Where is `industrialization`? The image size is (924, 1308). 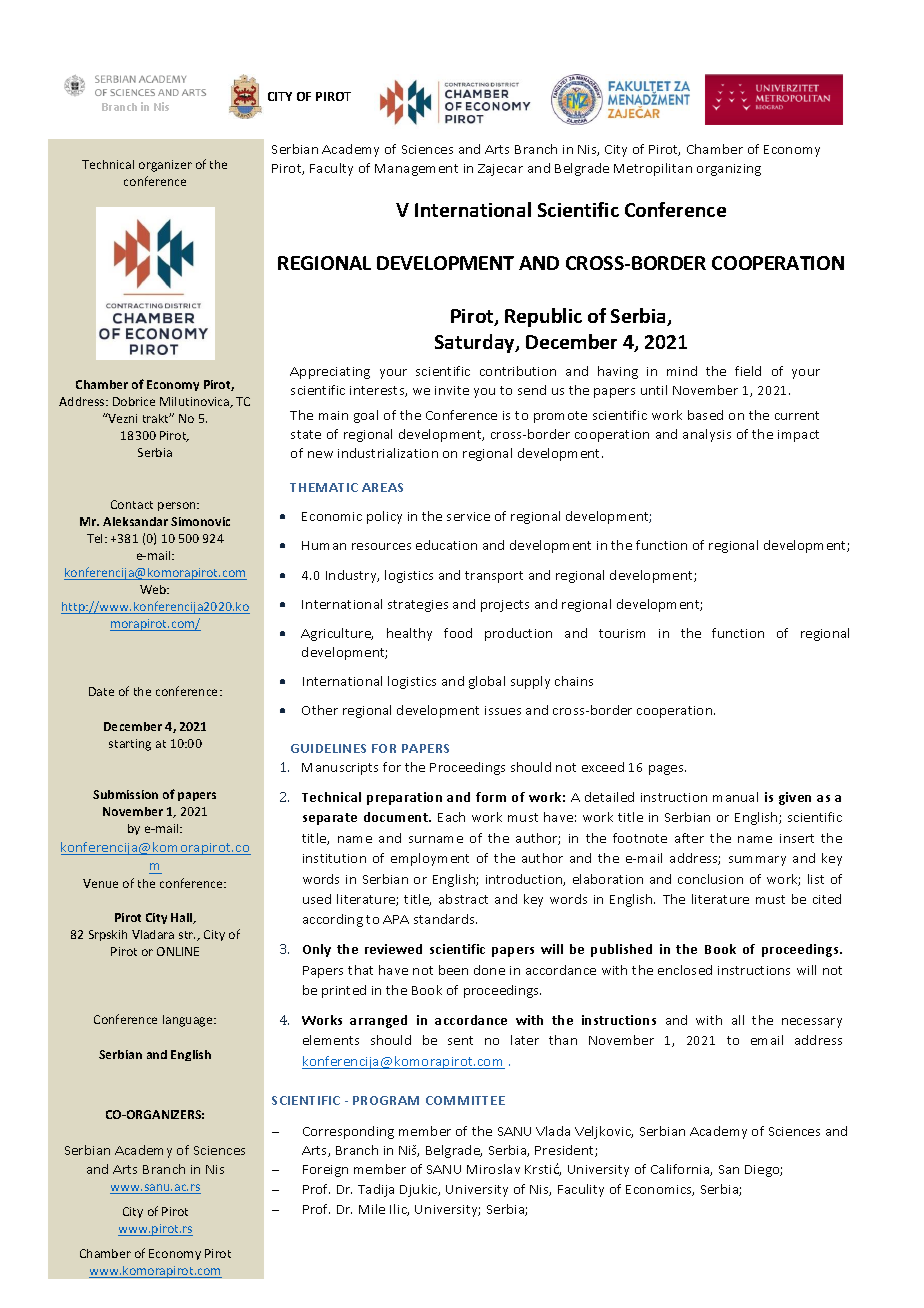 industrialization is located at coordinates (388, 453).
